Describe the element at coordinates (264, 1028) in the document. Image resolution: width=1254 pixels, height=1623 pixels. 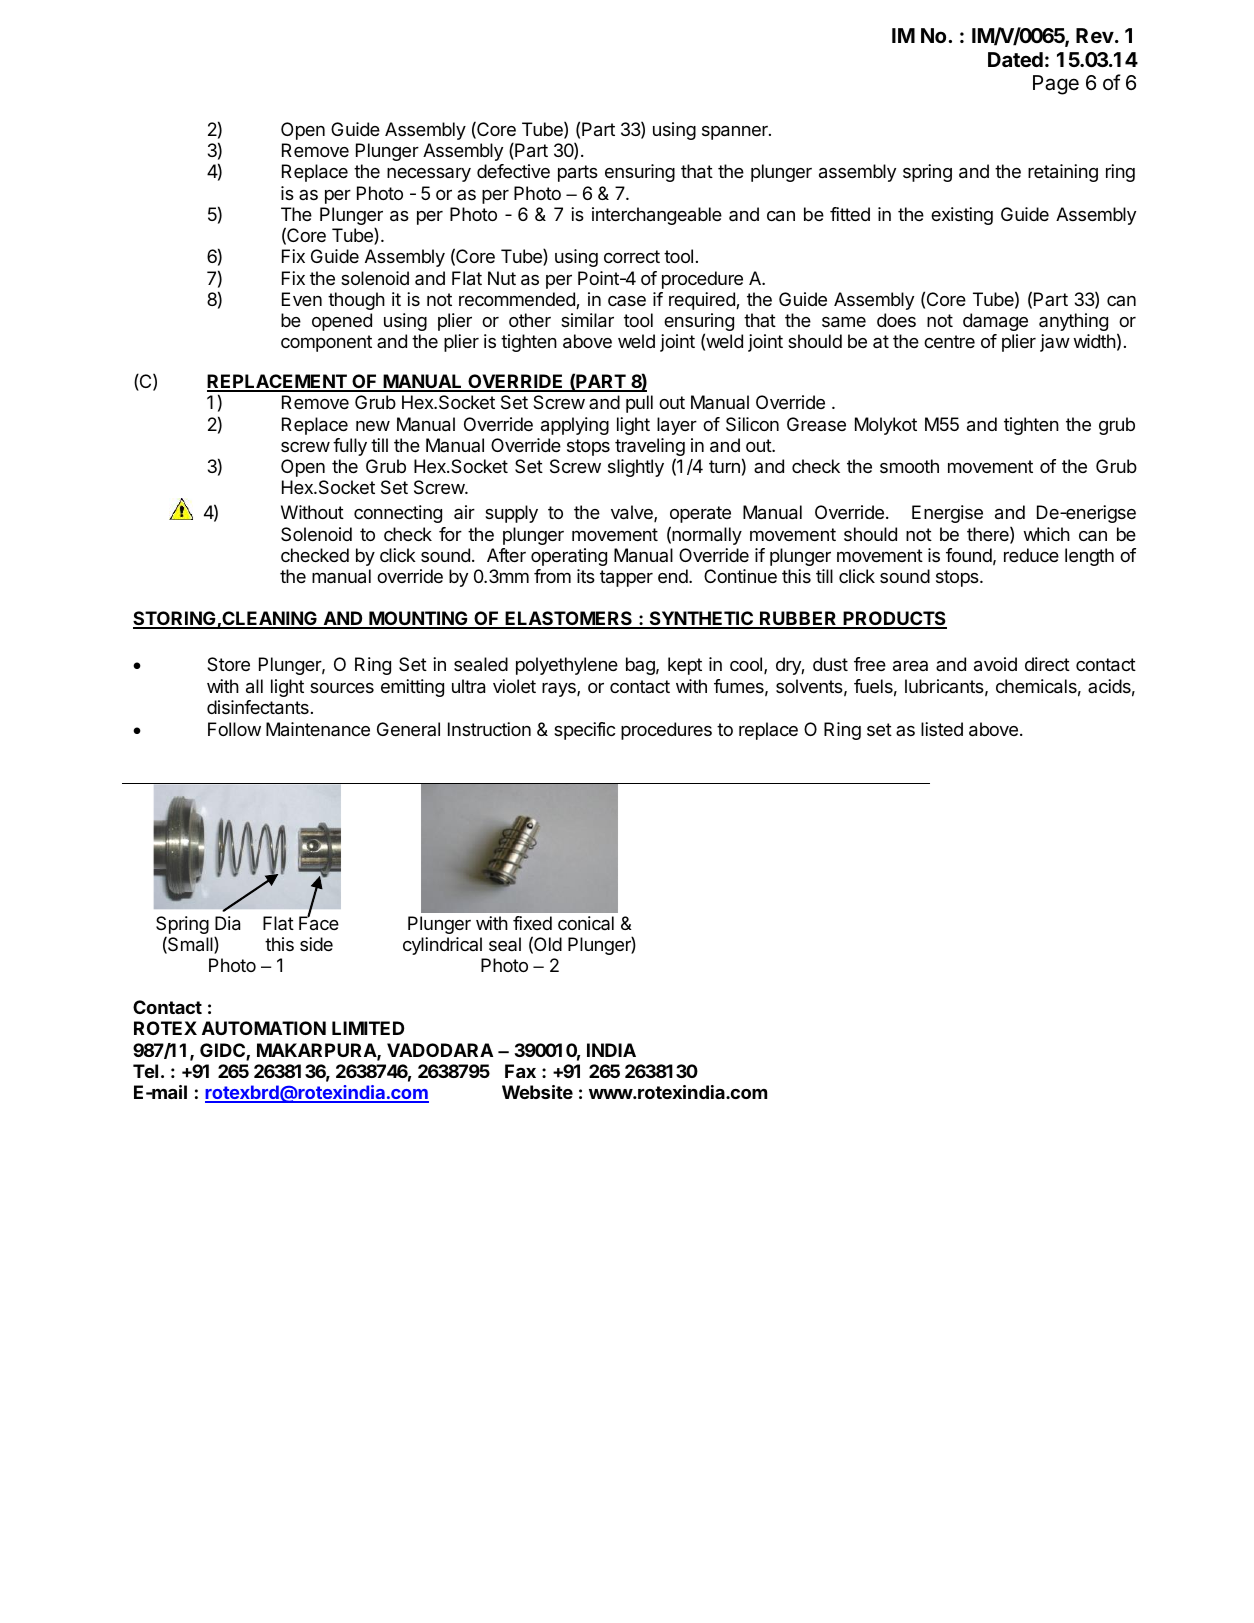
I see `AUTOMATION` at that location.
